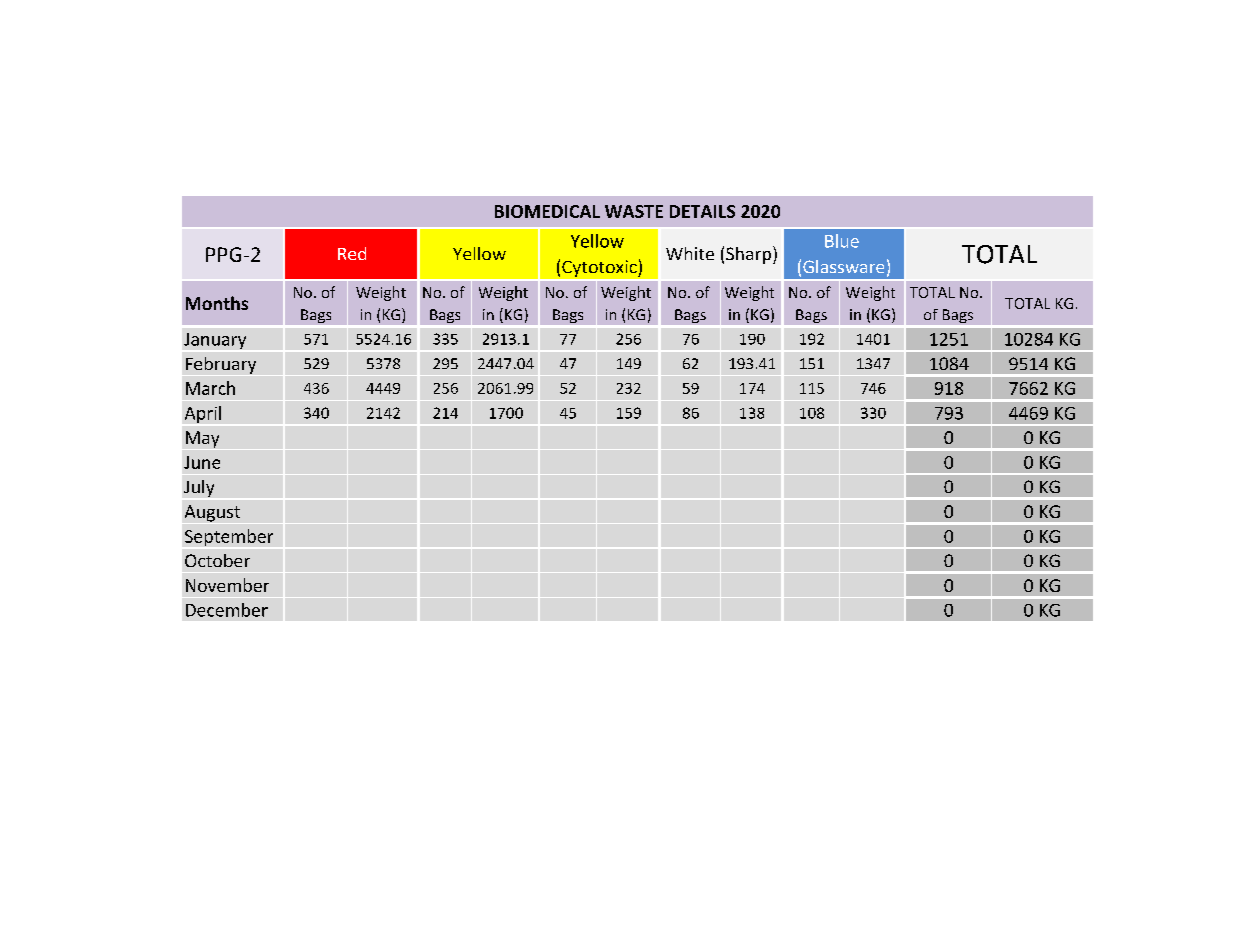 This document has height=952, width=1233. Describe the element at coordinates (843, 266) in the document. I see `Glassware` at that location.
